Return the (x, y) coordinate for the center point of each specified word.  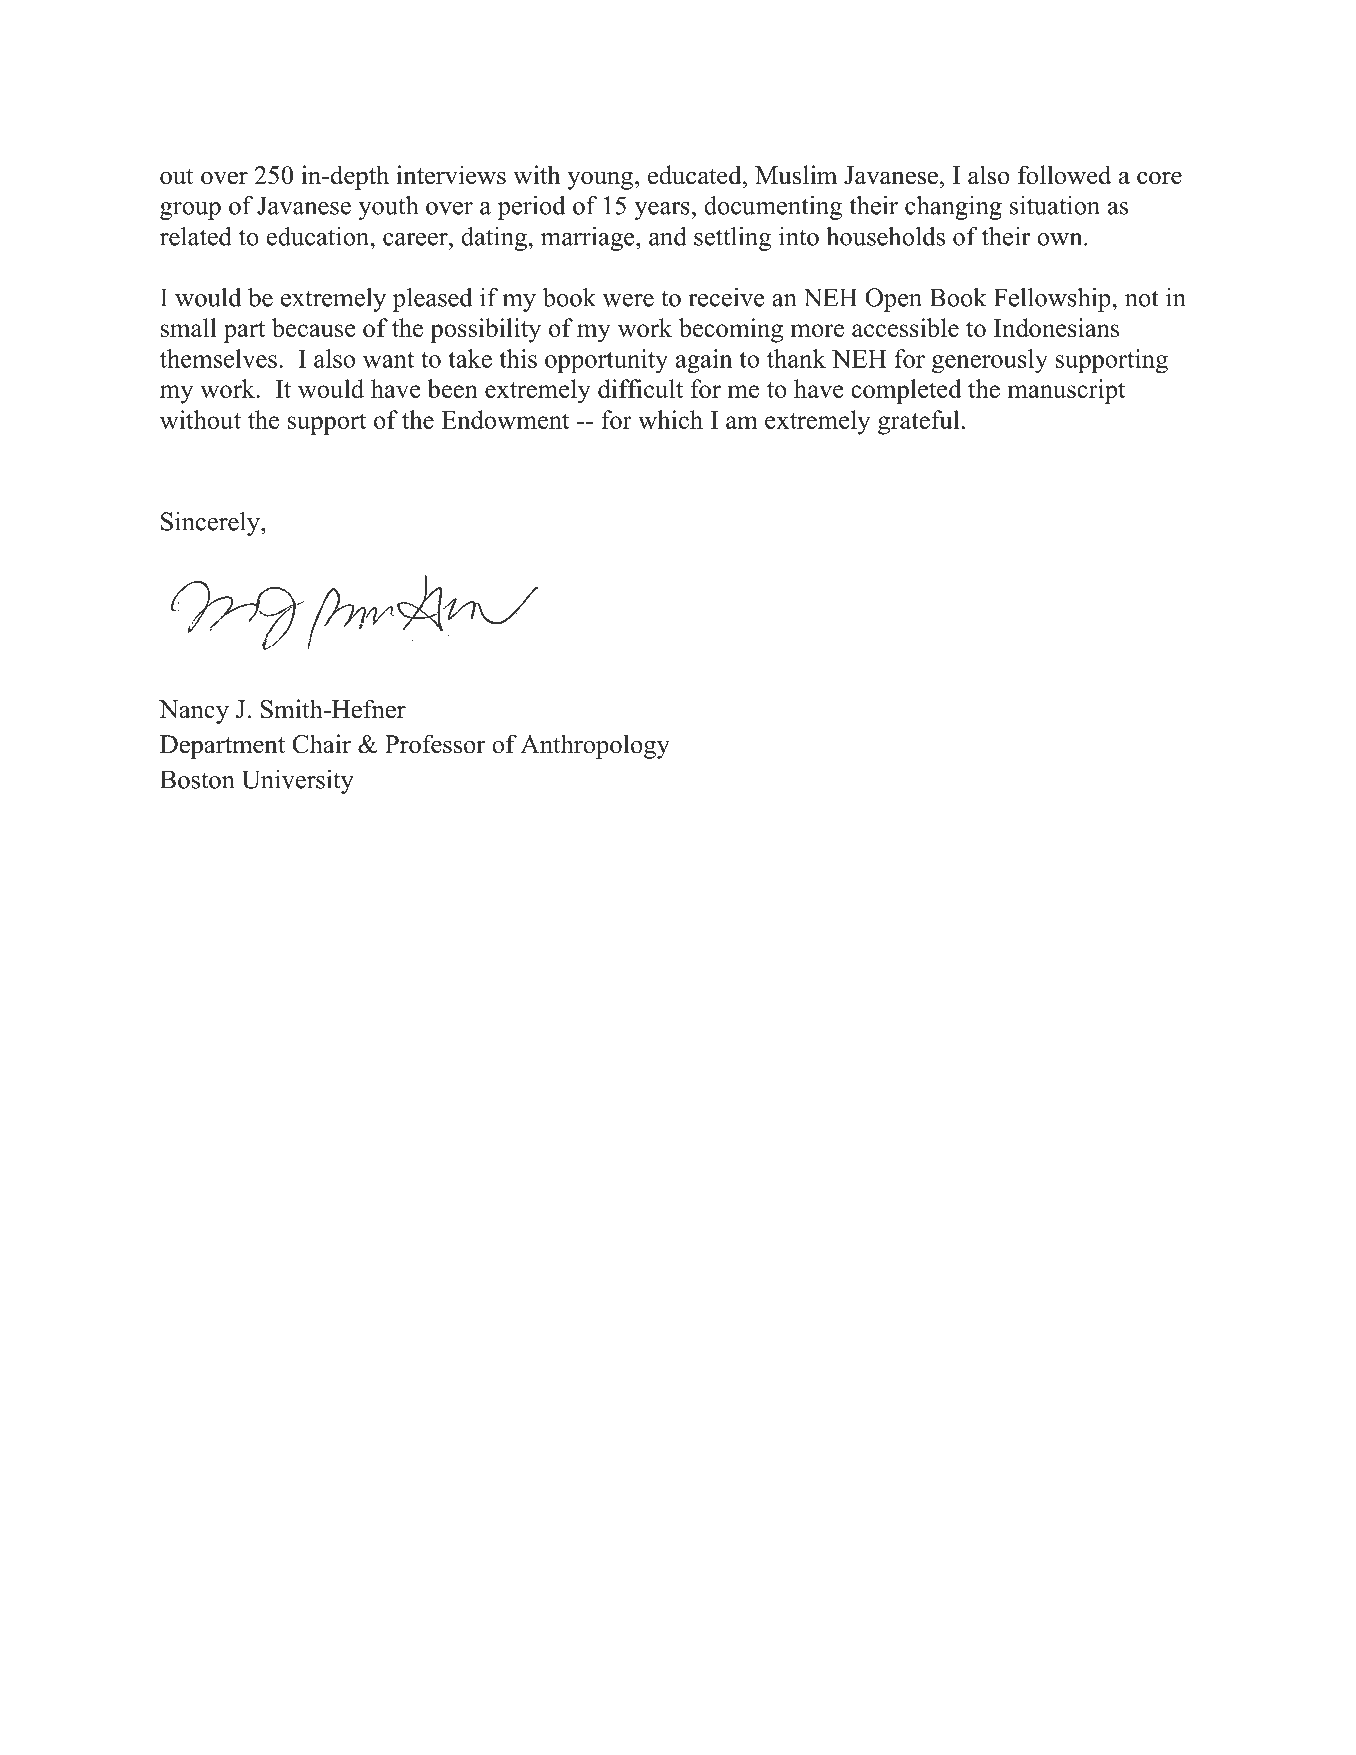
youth (388, 208)
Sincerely (211, 524)
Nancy (194, 712)
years (662, 211)
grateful (918, 422)
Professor (435, 744)
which (670, 419)
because (314, 327)
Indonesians (1056, 327)
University (298, 782)
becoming (731, 330)
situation (1055, 205)
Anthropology (595, 746)
